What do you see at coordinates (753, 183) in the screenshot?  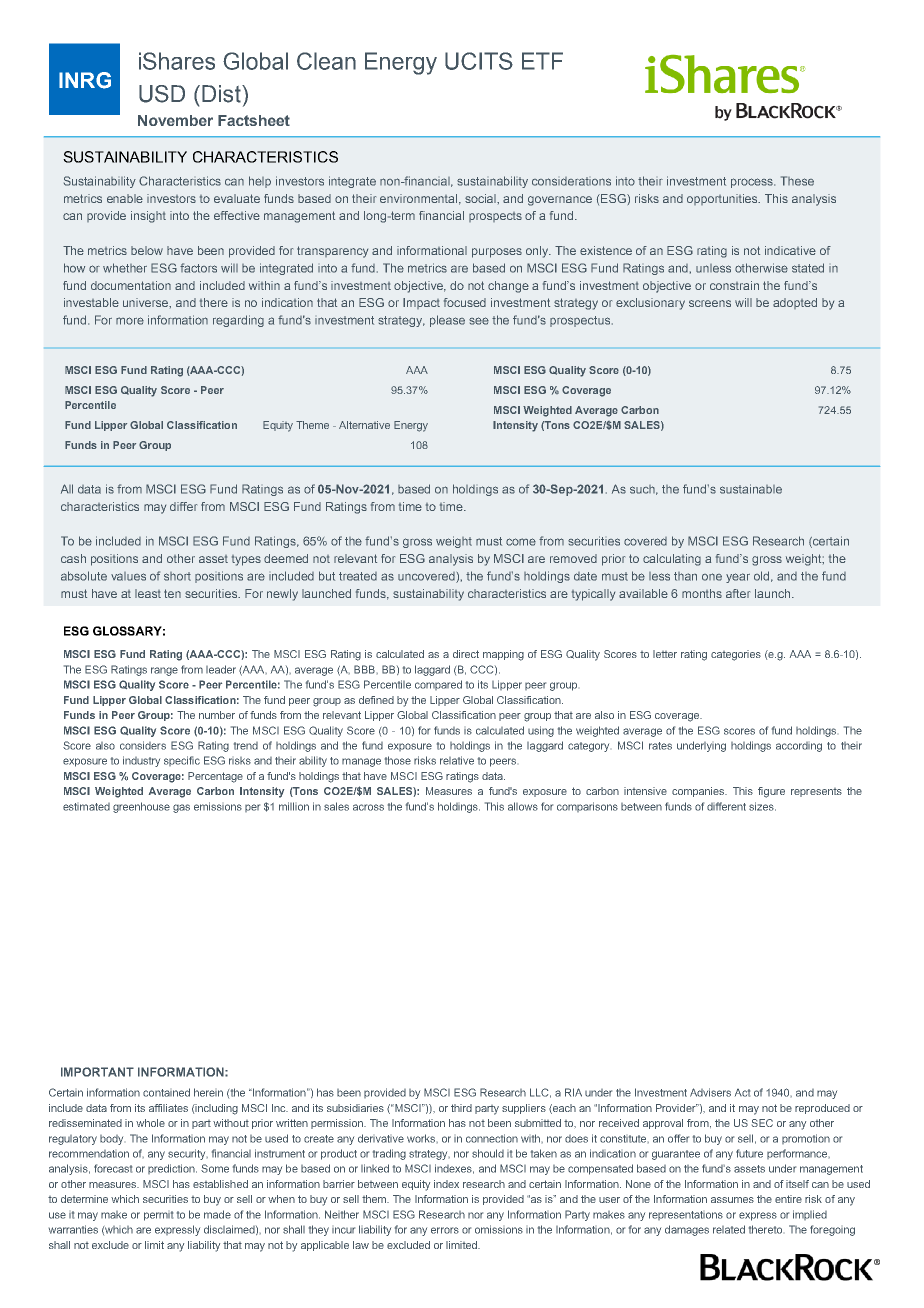 I see `process` at bounding box center [753, 183].
